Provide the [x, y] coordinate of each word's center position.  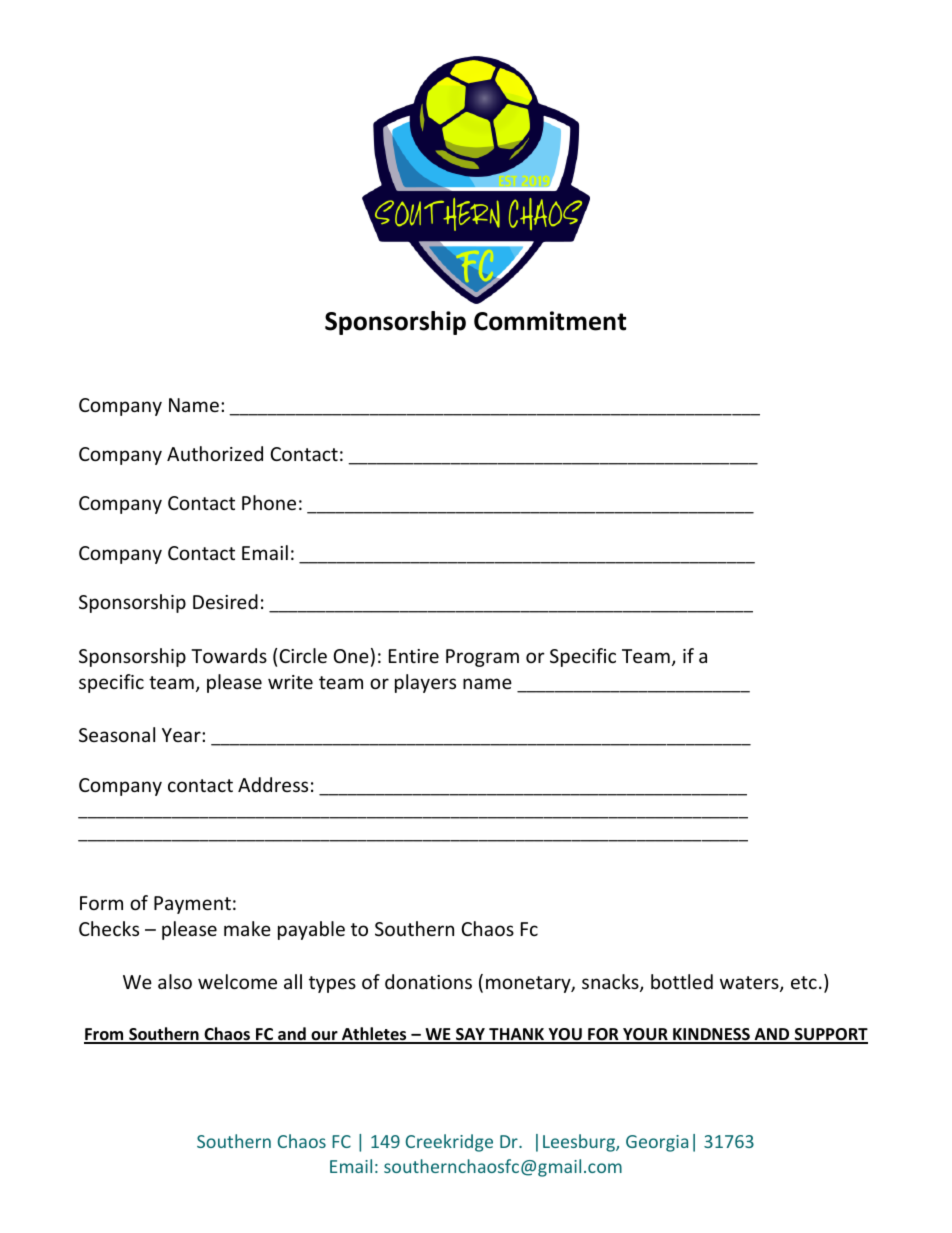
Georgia [657, 1143]
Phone [269, 502]
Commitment [550, 321]
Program [482, 658]
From [105, 1035]
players [425, 683]
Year [182, 735]
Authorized [215, 453]
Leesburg [580, 1143]
